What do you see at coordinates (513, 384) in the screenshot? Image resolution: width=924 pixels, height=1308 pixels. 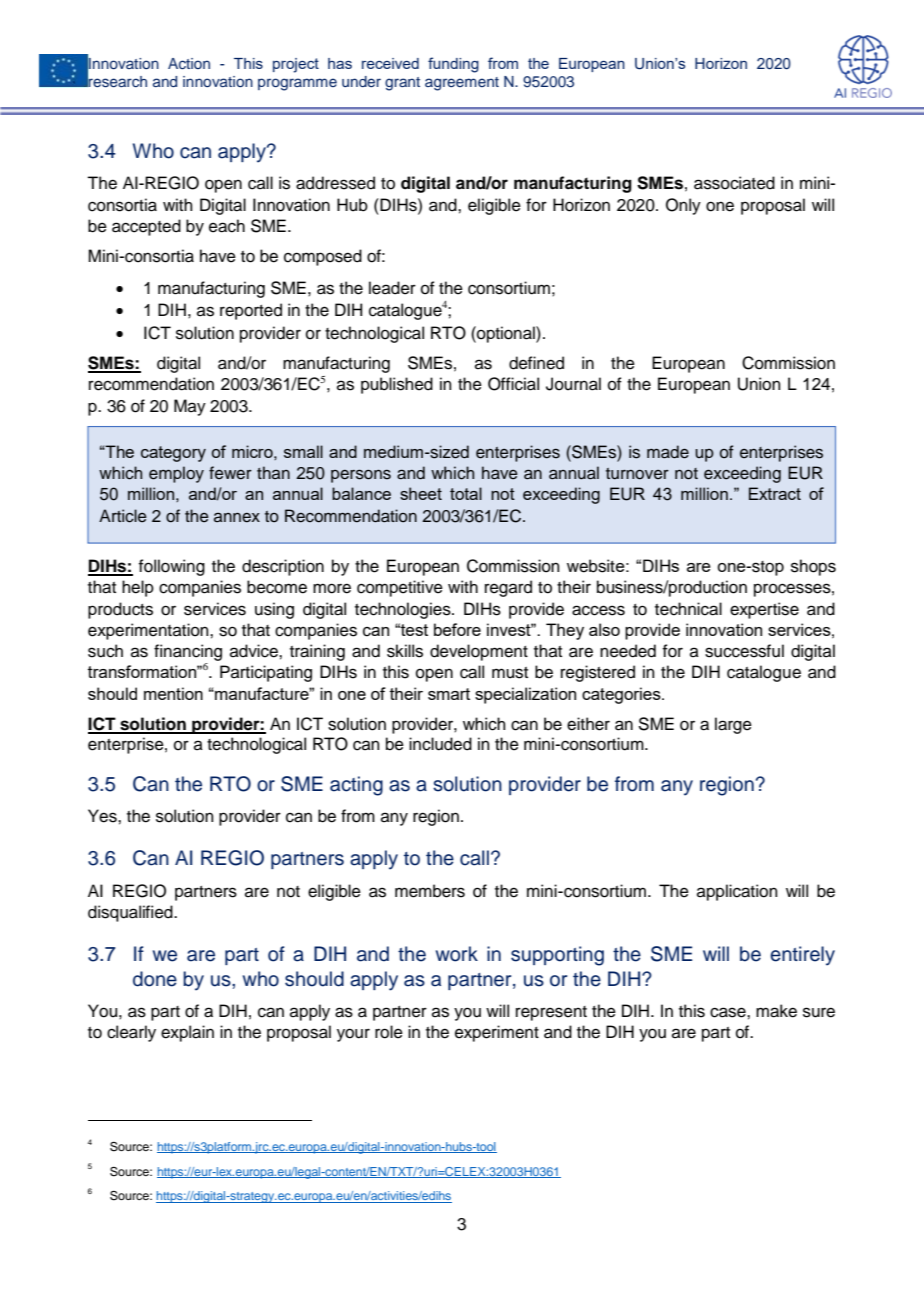 I see `Official` at bounding box center [513, 384].
